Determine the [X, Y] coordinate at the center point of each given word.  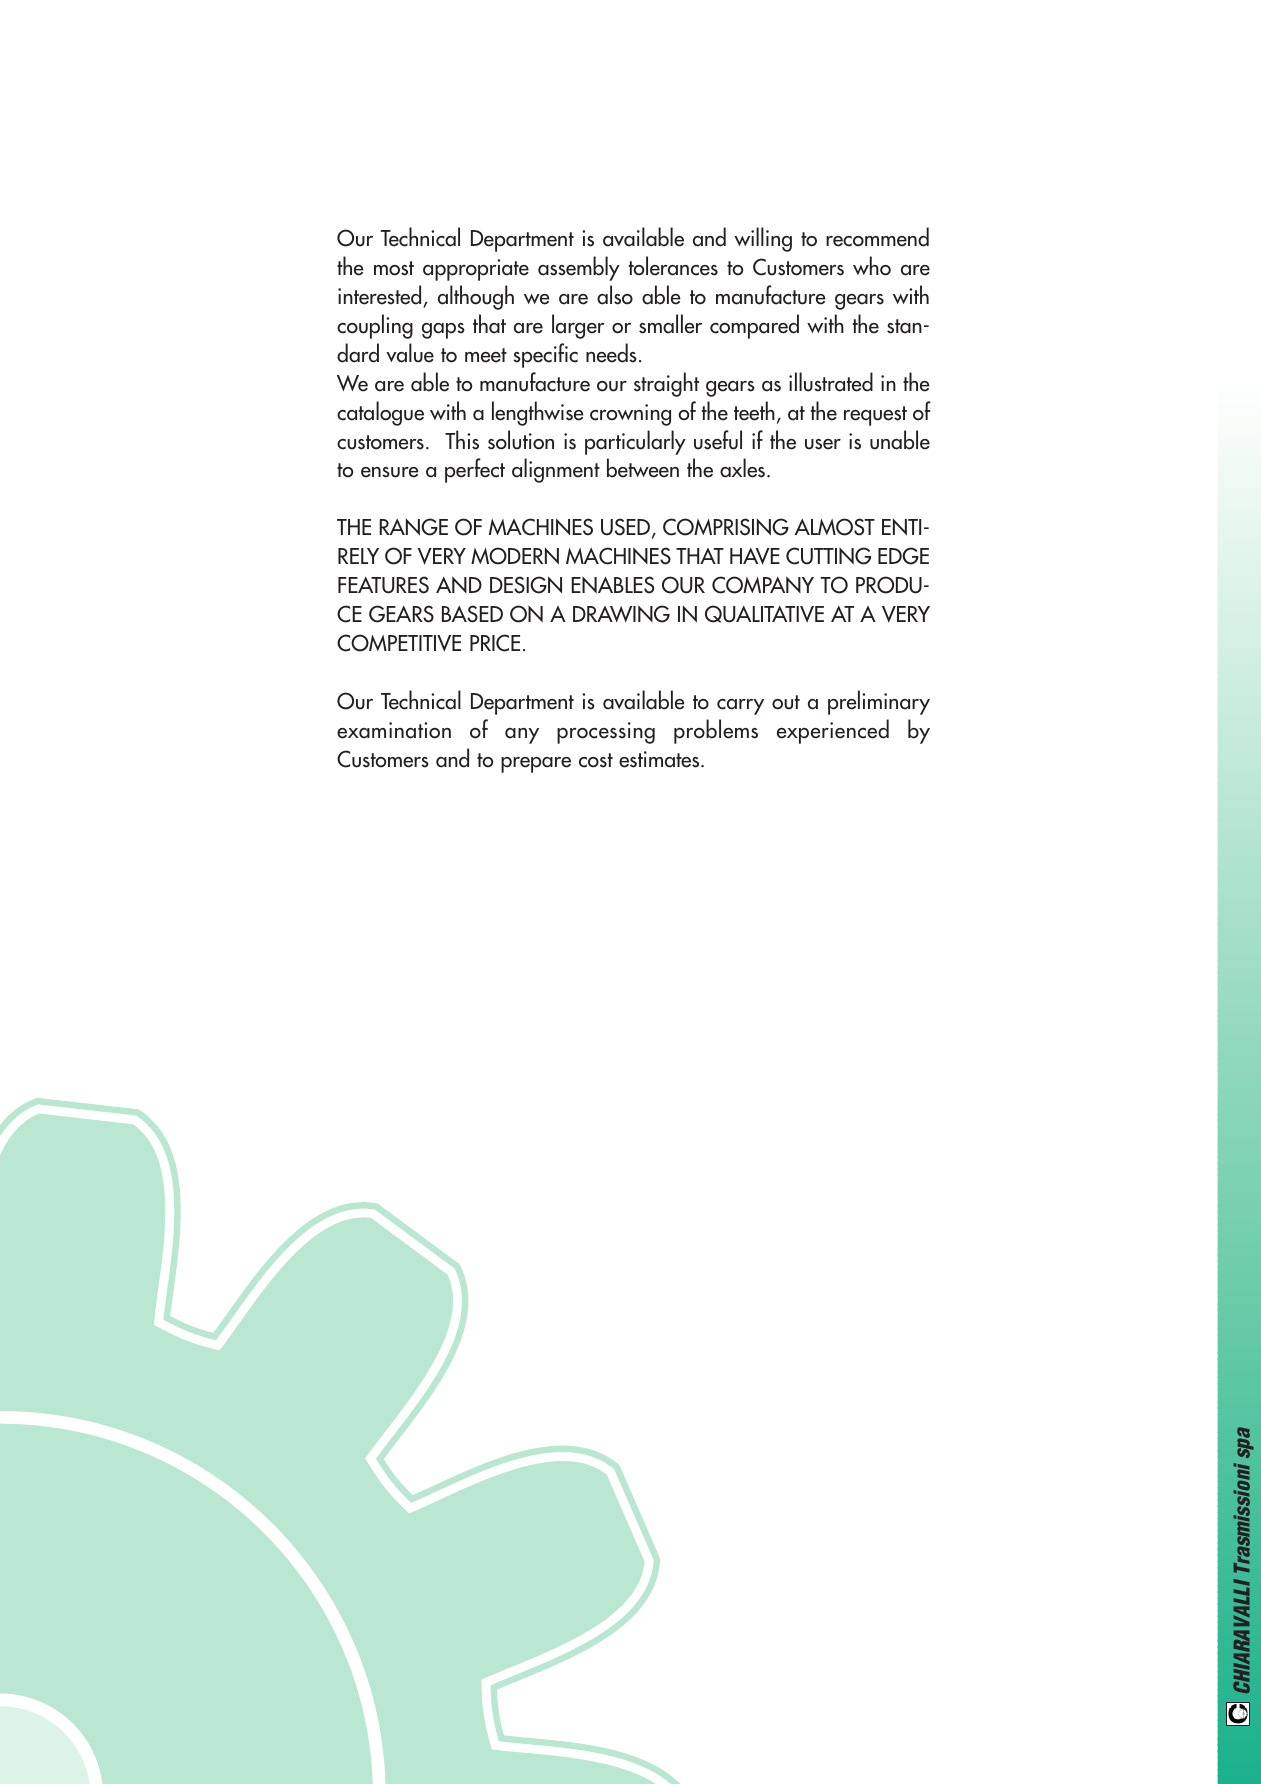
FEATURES [383, 585]
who [872, 266]
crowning [630, 415]
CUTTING [828, 556]
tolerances [673, 266]
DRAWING [621, 614]
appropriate [476, 270]
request [875, 416]
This [462, 440]
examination [394, 730]
